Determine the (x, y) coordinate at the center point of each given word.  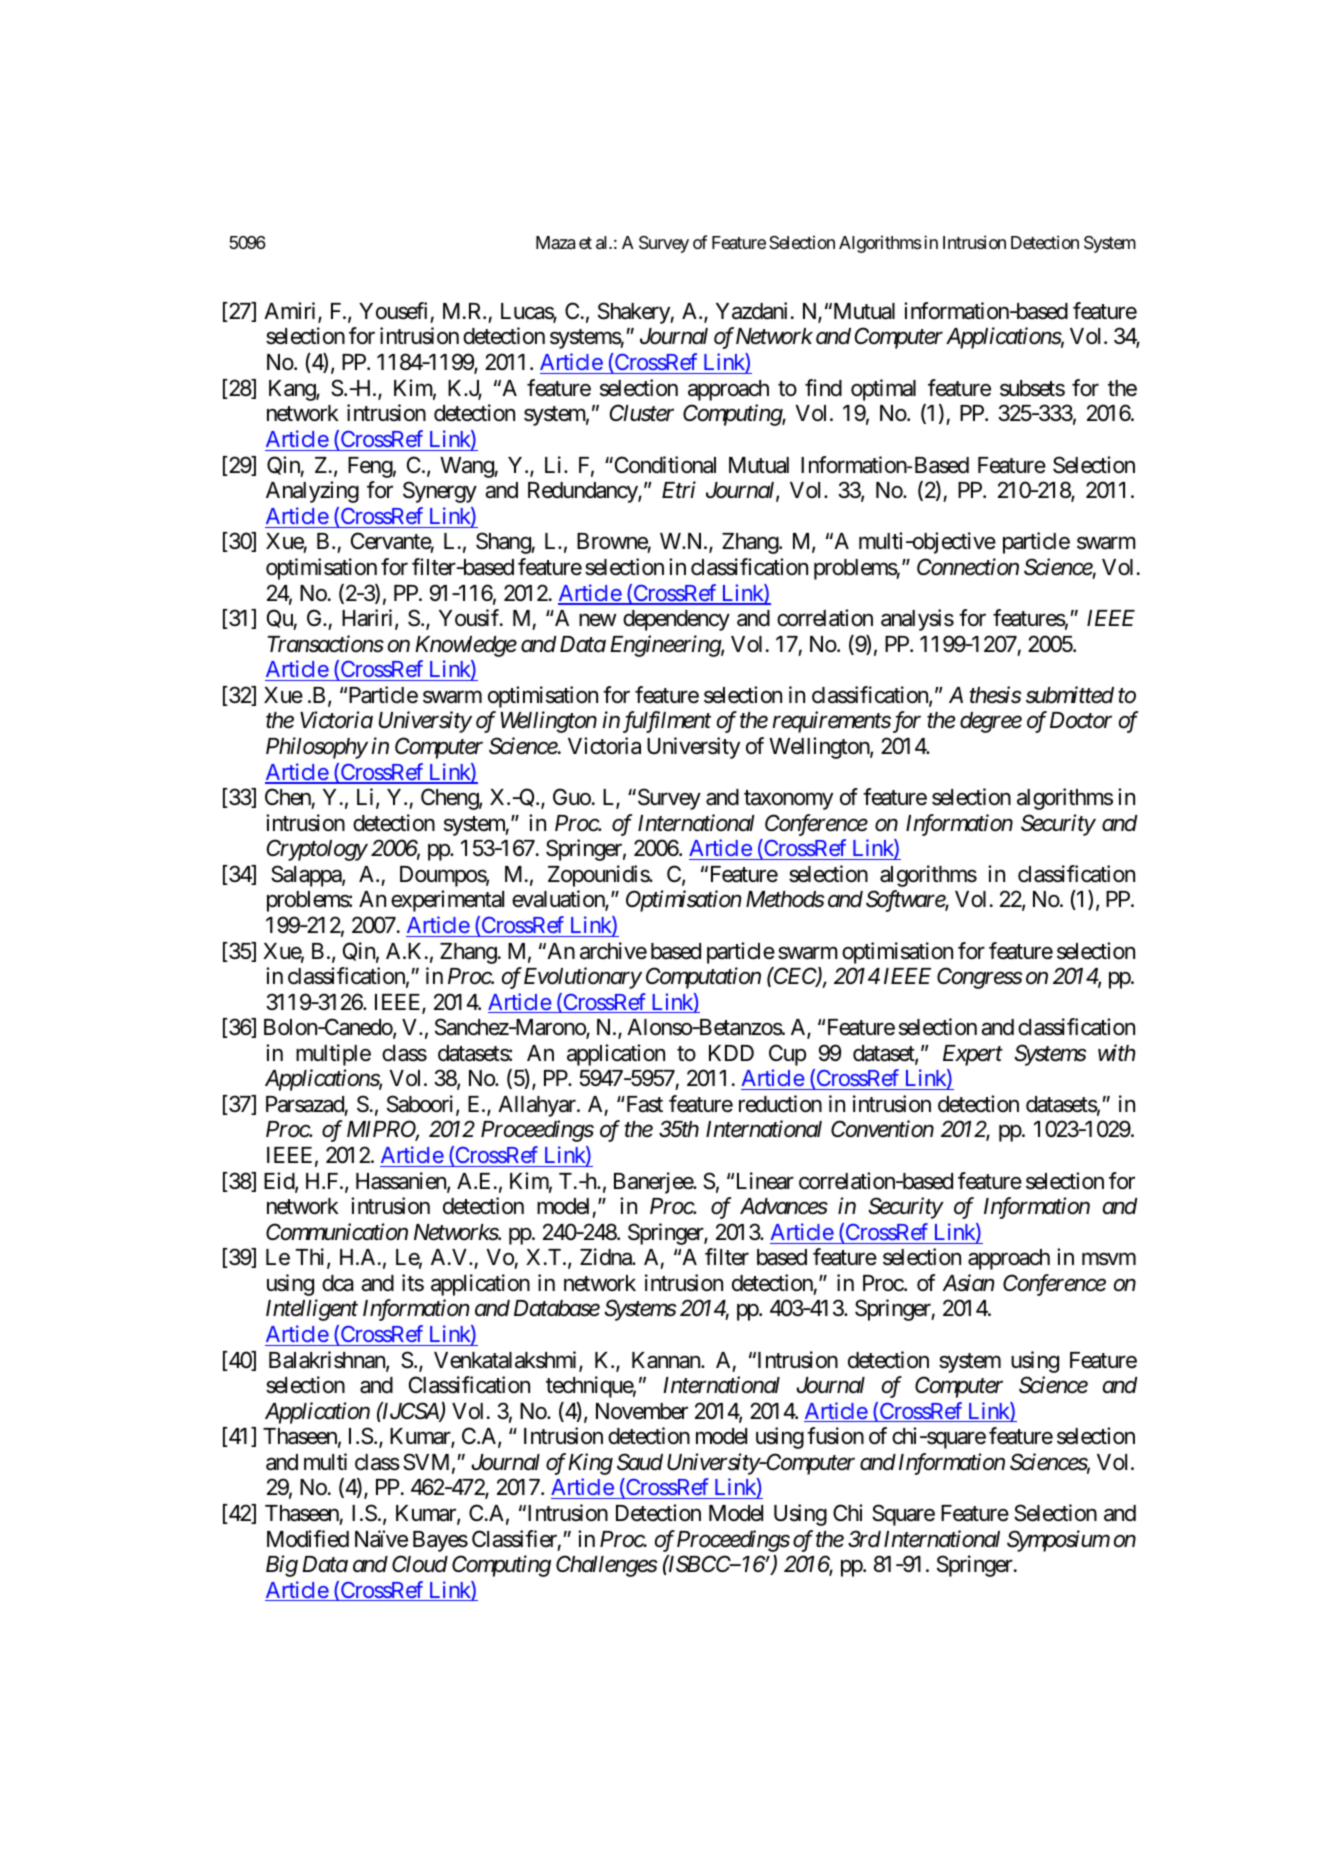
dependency (676, 620)
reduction (780, 1104)
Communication (337, 1232)
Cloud (420, 1564)
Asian (968, 1283)
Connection (968, 567)
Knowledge (466, 646)
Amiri (291, 312)
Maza (555, 243)
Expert (973, 1055)
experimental (447, 901)
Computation (703, 978)
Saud (640, 1462)
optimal (883, 390)
